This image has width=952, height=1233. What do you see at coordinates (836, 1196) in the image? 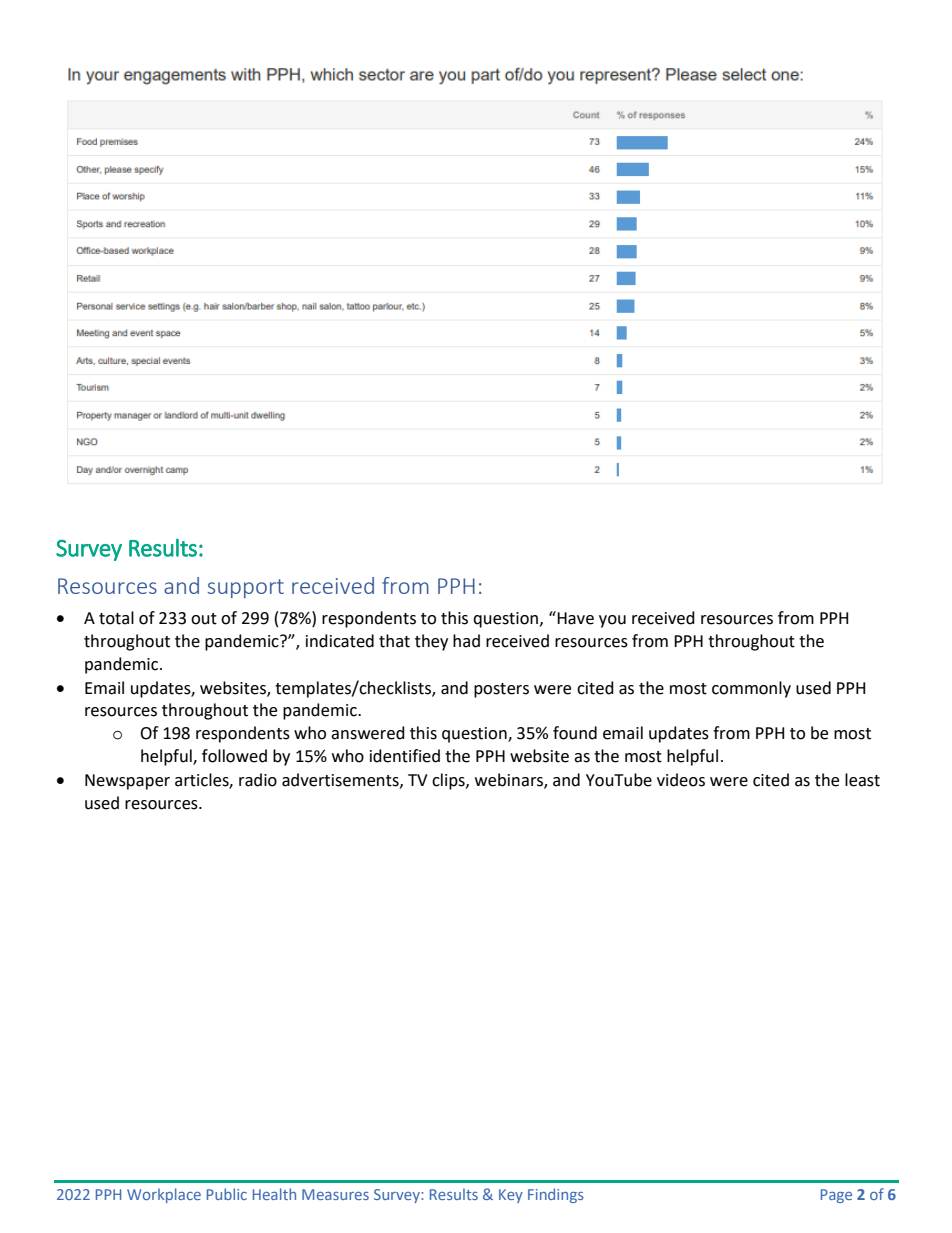
I see `Page` at bounding box center [836, 1196].
